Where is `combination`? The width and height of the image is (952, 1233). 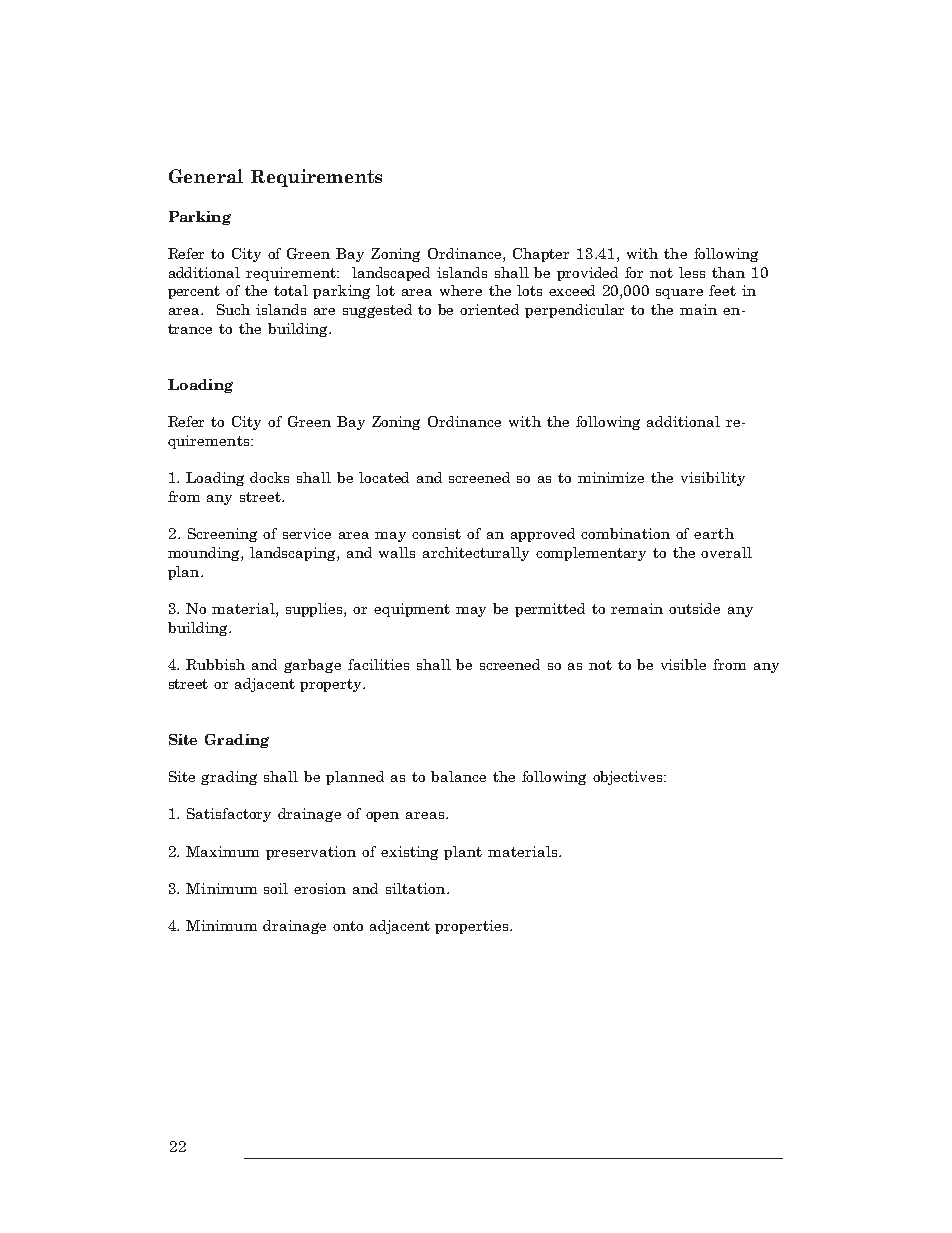 combination is located at coordinates (625, 533).
